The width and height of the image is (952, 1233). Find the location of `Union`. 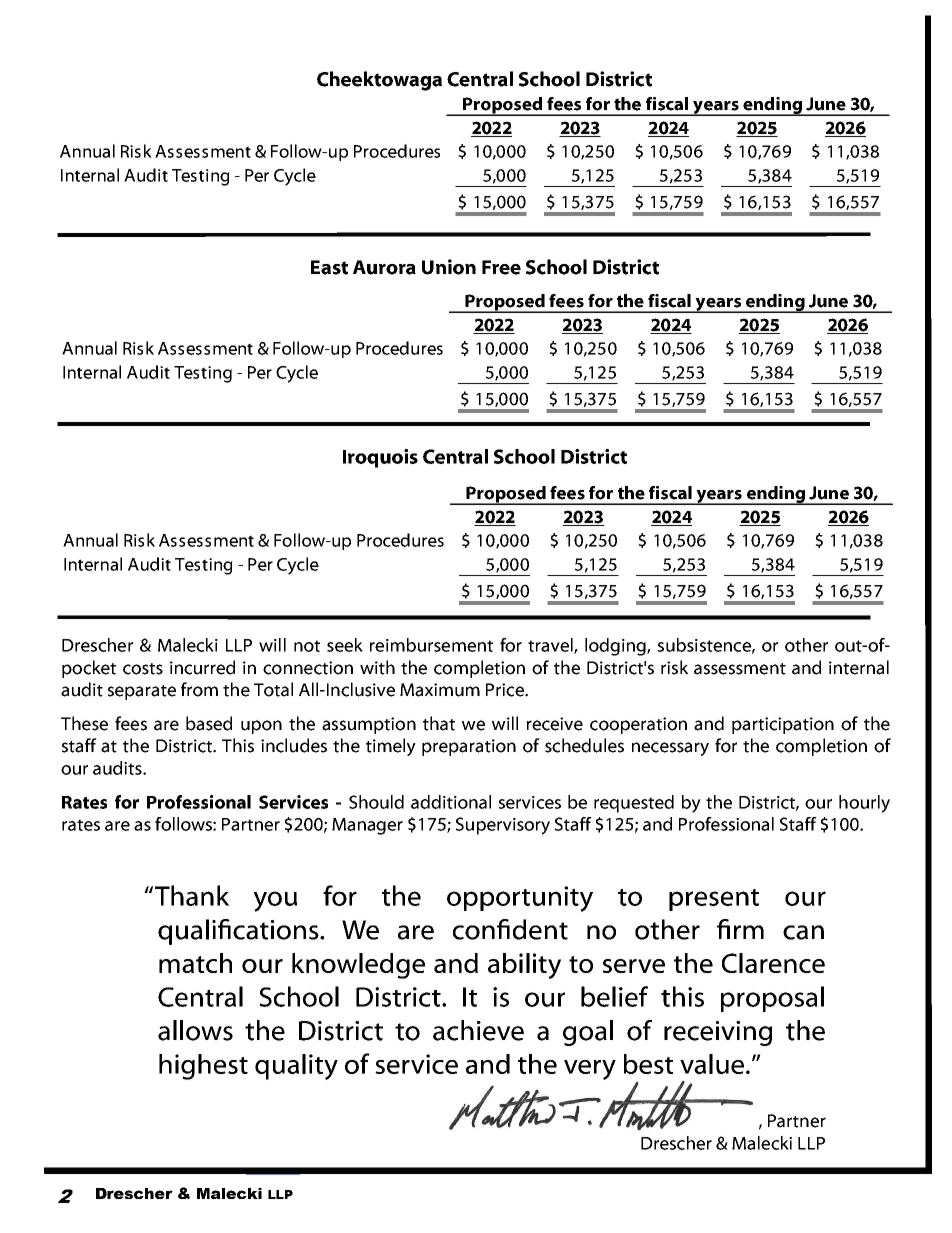

Union is located at coordinates (449, 267).
